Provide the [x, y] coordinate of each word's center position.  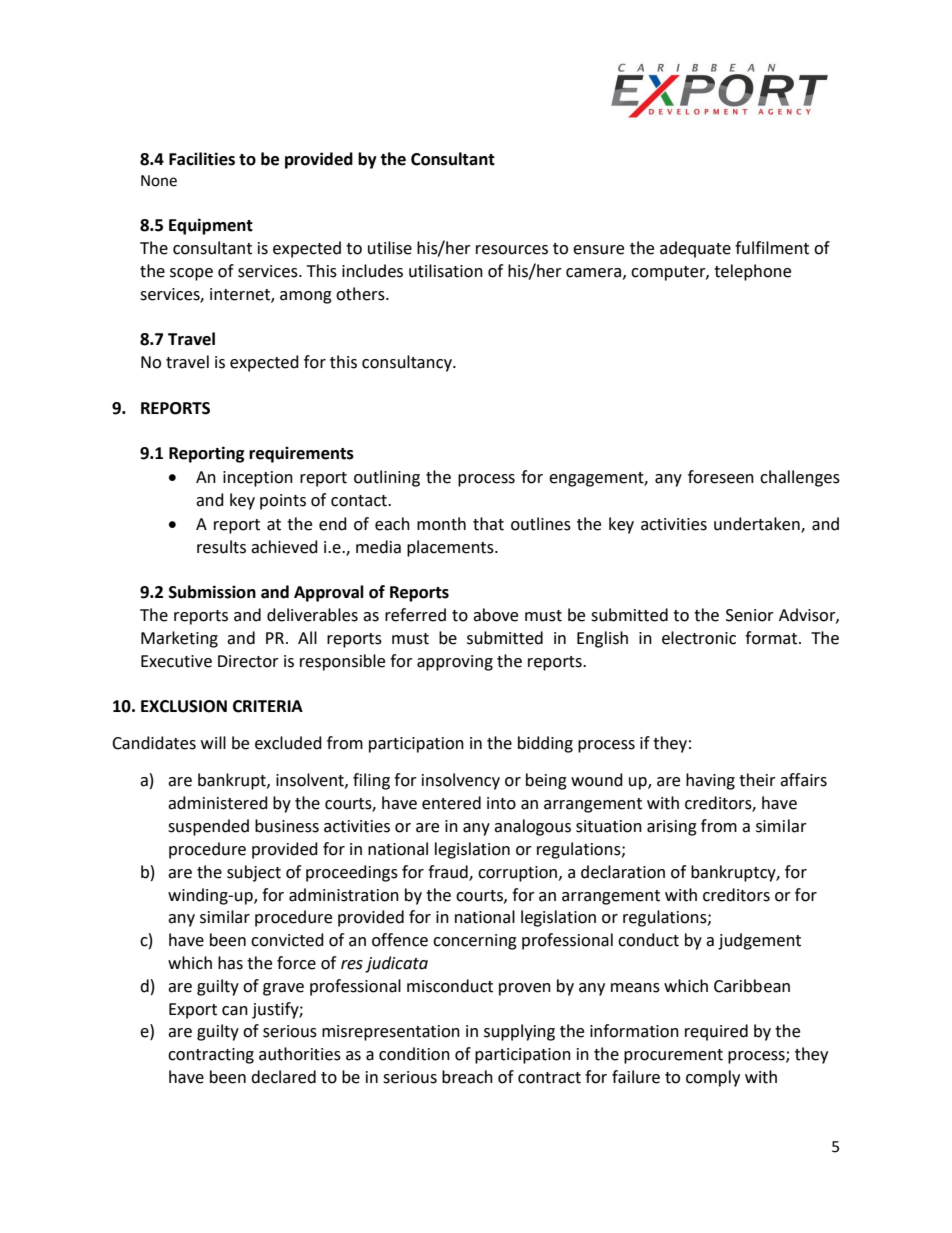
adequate [695, 249]
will [213, 742]
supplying [519, 1032]
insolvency [461, 781]
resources [512, 250]
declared [283, 1077]
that [488, 524]
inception [258, 479]
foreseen [721, 477]
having [710, 781]
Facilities [202, 159]
